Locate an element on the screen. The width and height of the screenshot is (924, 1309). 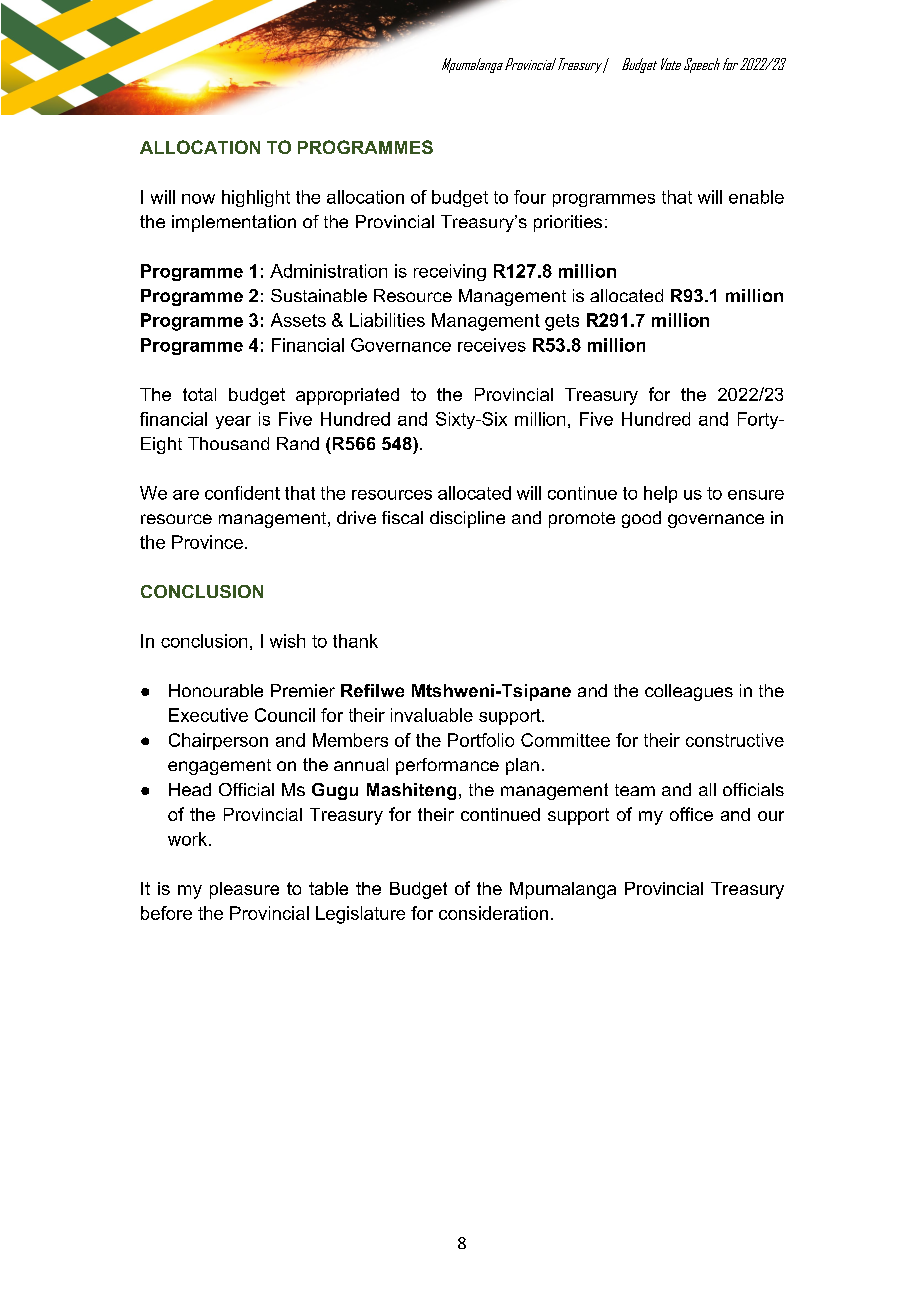
discipline is located at coordinates (467, 519).
